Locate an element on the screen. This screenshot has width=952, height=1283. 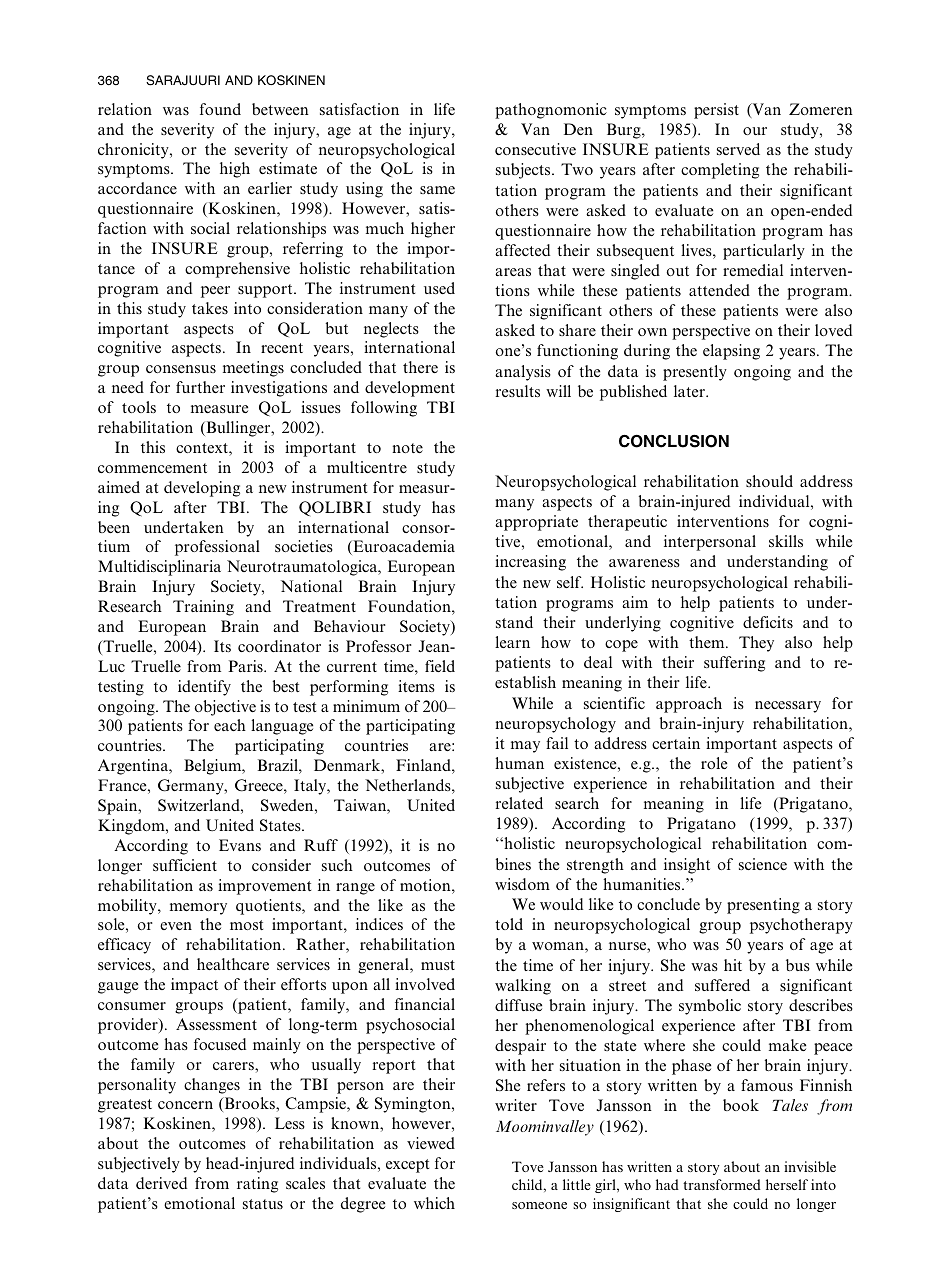
subjects is located at coordinates (524, 171).
